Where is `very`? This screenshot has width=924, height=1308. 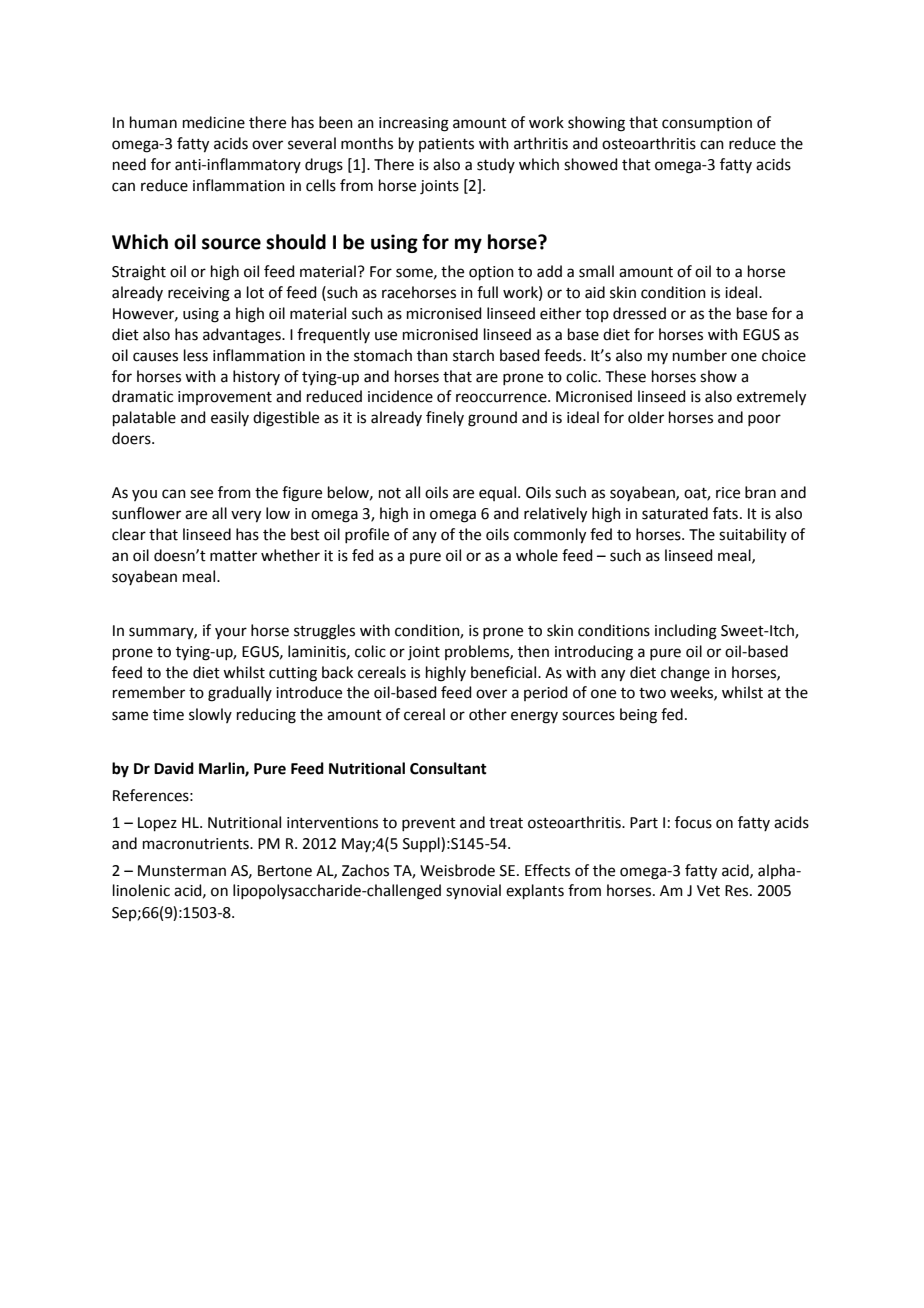
very is located at coordinates (246, 516).
